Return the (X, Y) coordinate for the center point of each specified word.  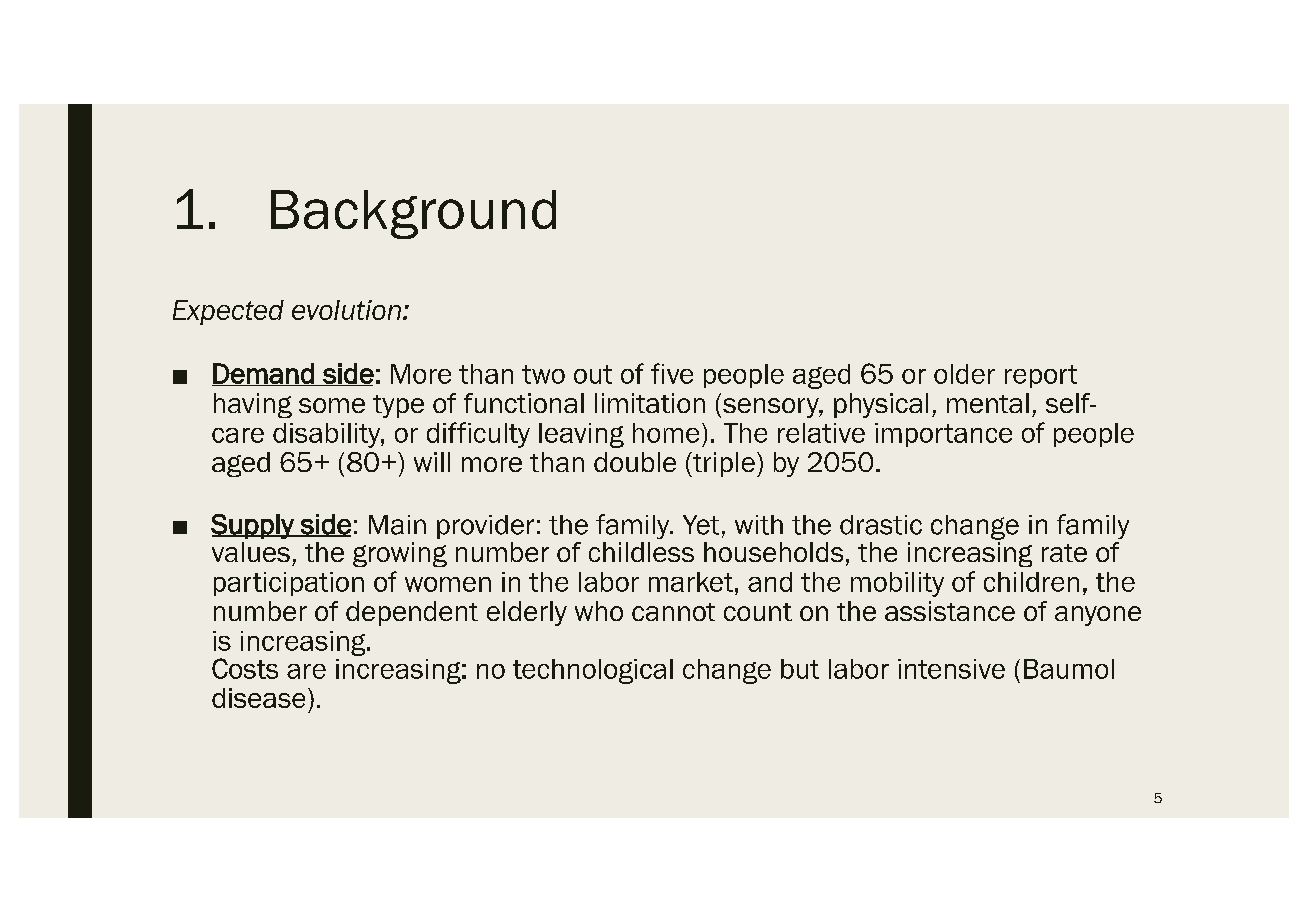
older (964, 374)
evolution (346, 310)
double (635, 462)
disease (258, 698)
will (432, 462)
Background (413, 214)
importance (943, 435)
